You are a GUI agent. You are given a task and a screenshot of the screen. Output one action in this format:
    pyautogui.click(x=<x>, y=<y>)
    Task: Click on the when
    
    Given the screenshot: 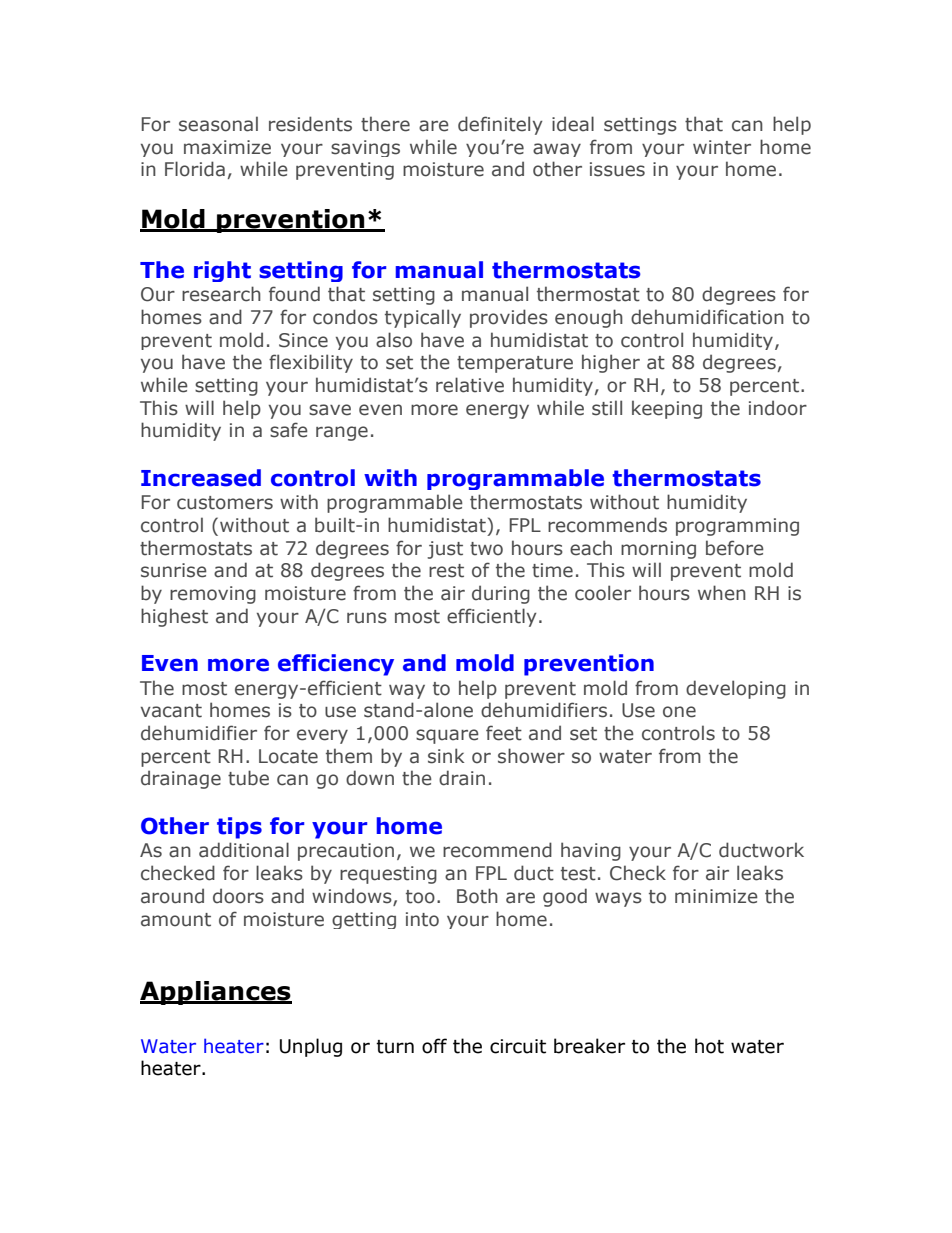 What is the action you would take?
    pyautogui.click(x=722, y=593)
